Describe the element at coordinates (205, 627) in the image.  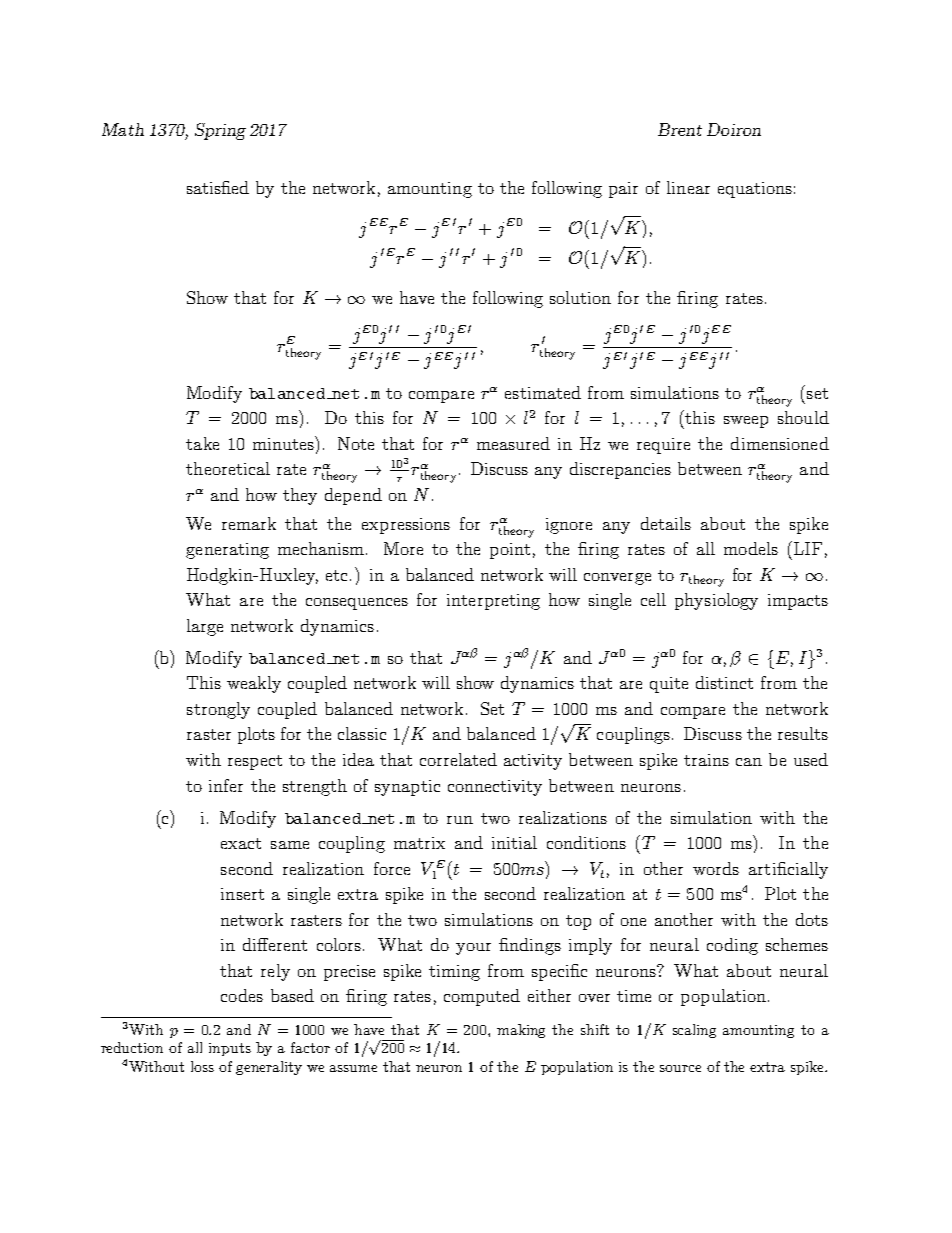
I see `large` at that location.
